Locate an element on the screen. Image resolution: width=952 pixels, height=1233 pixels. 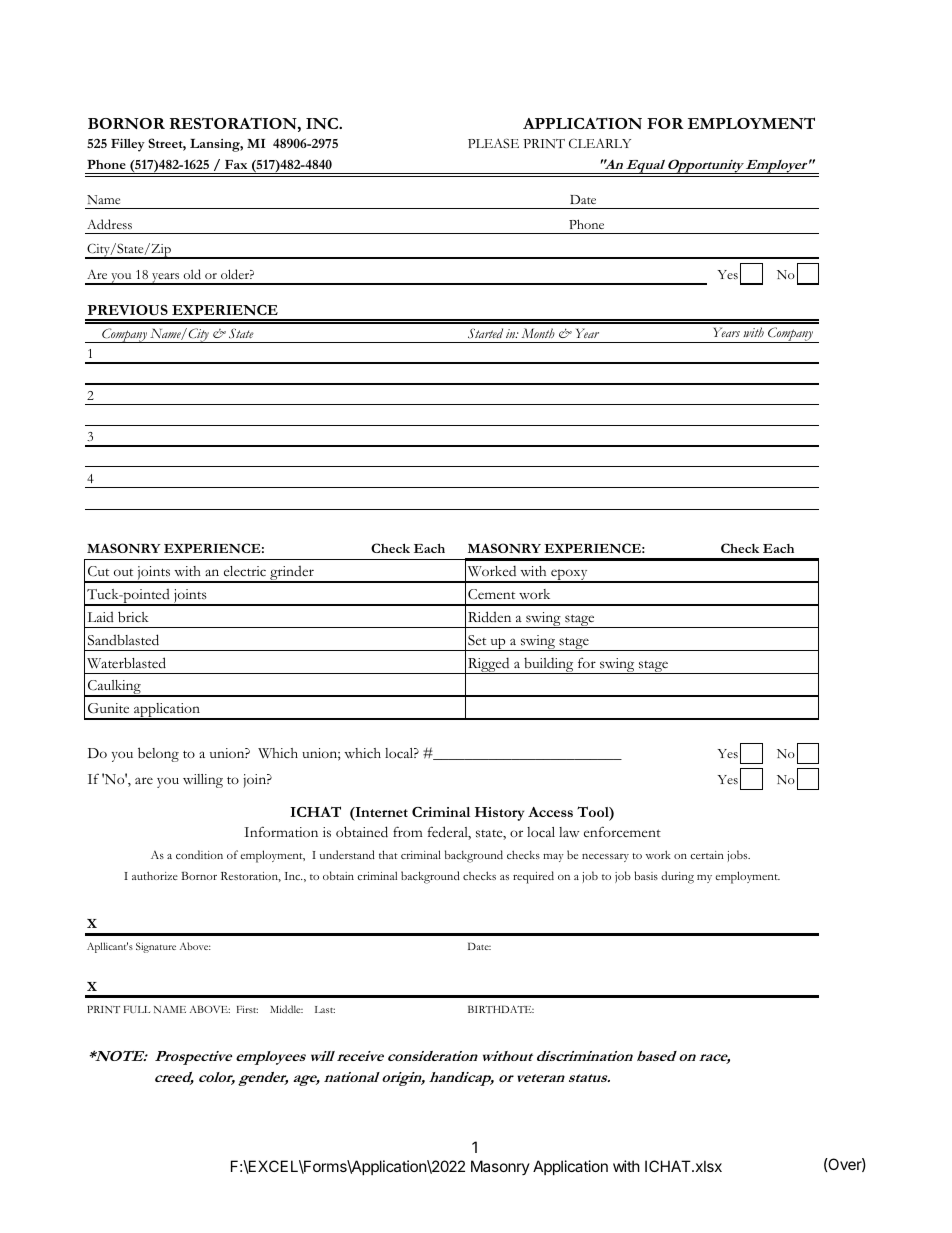
certain is located at coordinates (707, 855).
